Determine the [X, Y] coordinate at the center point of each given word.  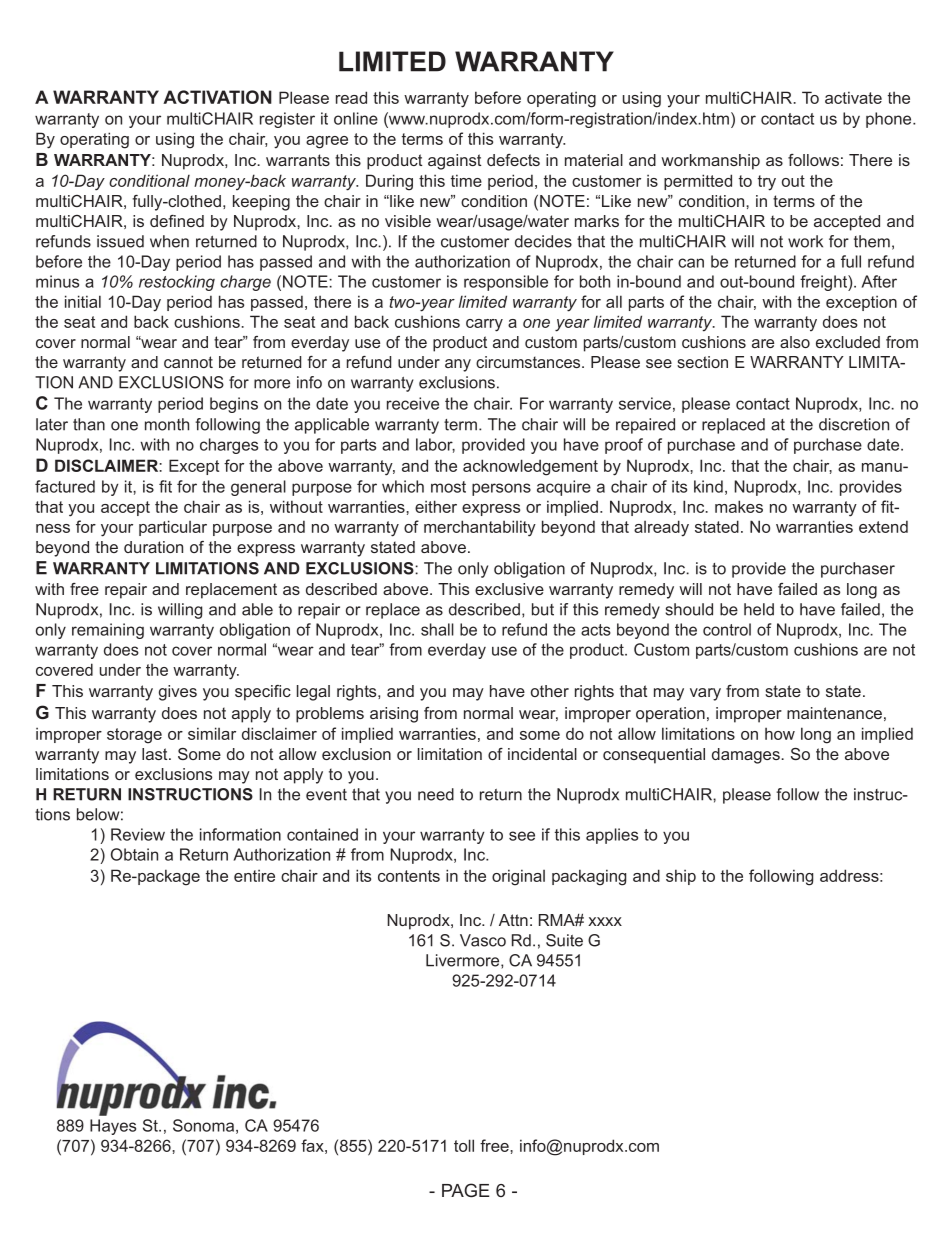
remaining [108, 631]
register [287, 120]
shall [437, 629]
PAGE [466, 1190]
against [454, 162]
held [759, 609]
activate [853, 97]
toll [464, 1145]
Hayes [113, 1127]
